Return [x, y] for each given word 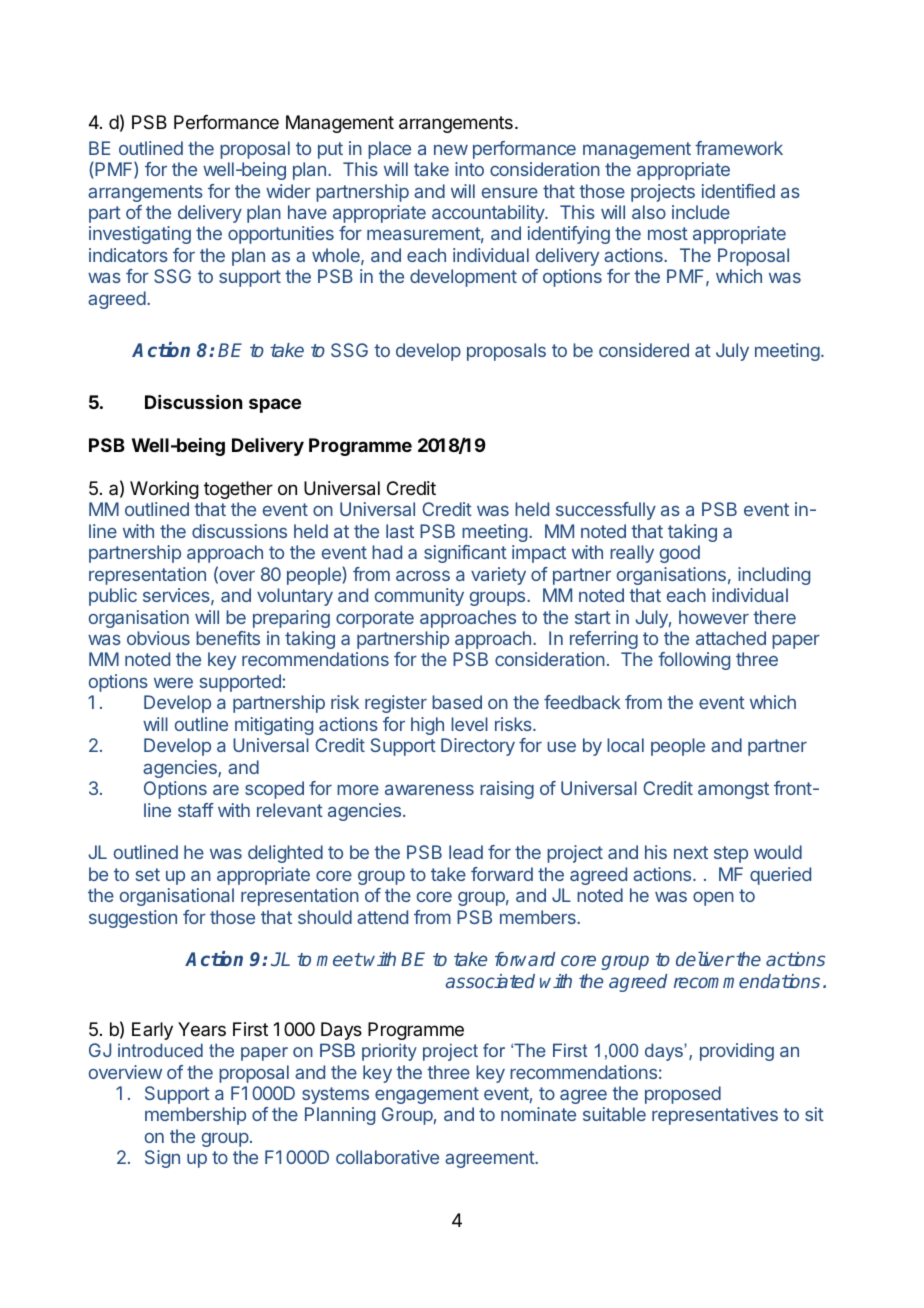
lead [466, 852]
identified [738, 191]
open [713, 899]
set [148, 874]
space [275, 405]
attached [731, 638]
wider [288, 191]
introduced [160, 1050]
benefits [228, 638]
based [457, 702]
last [400, 531]
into [469, 169]
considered [644, 350]
